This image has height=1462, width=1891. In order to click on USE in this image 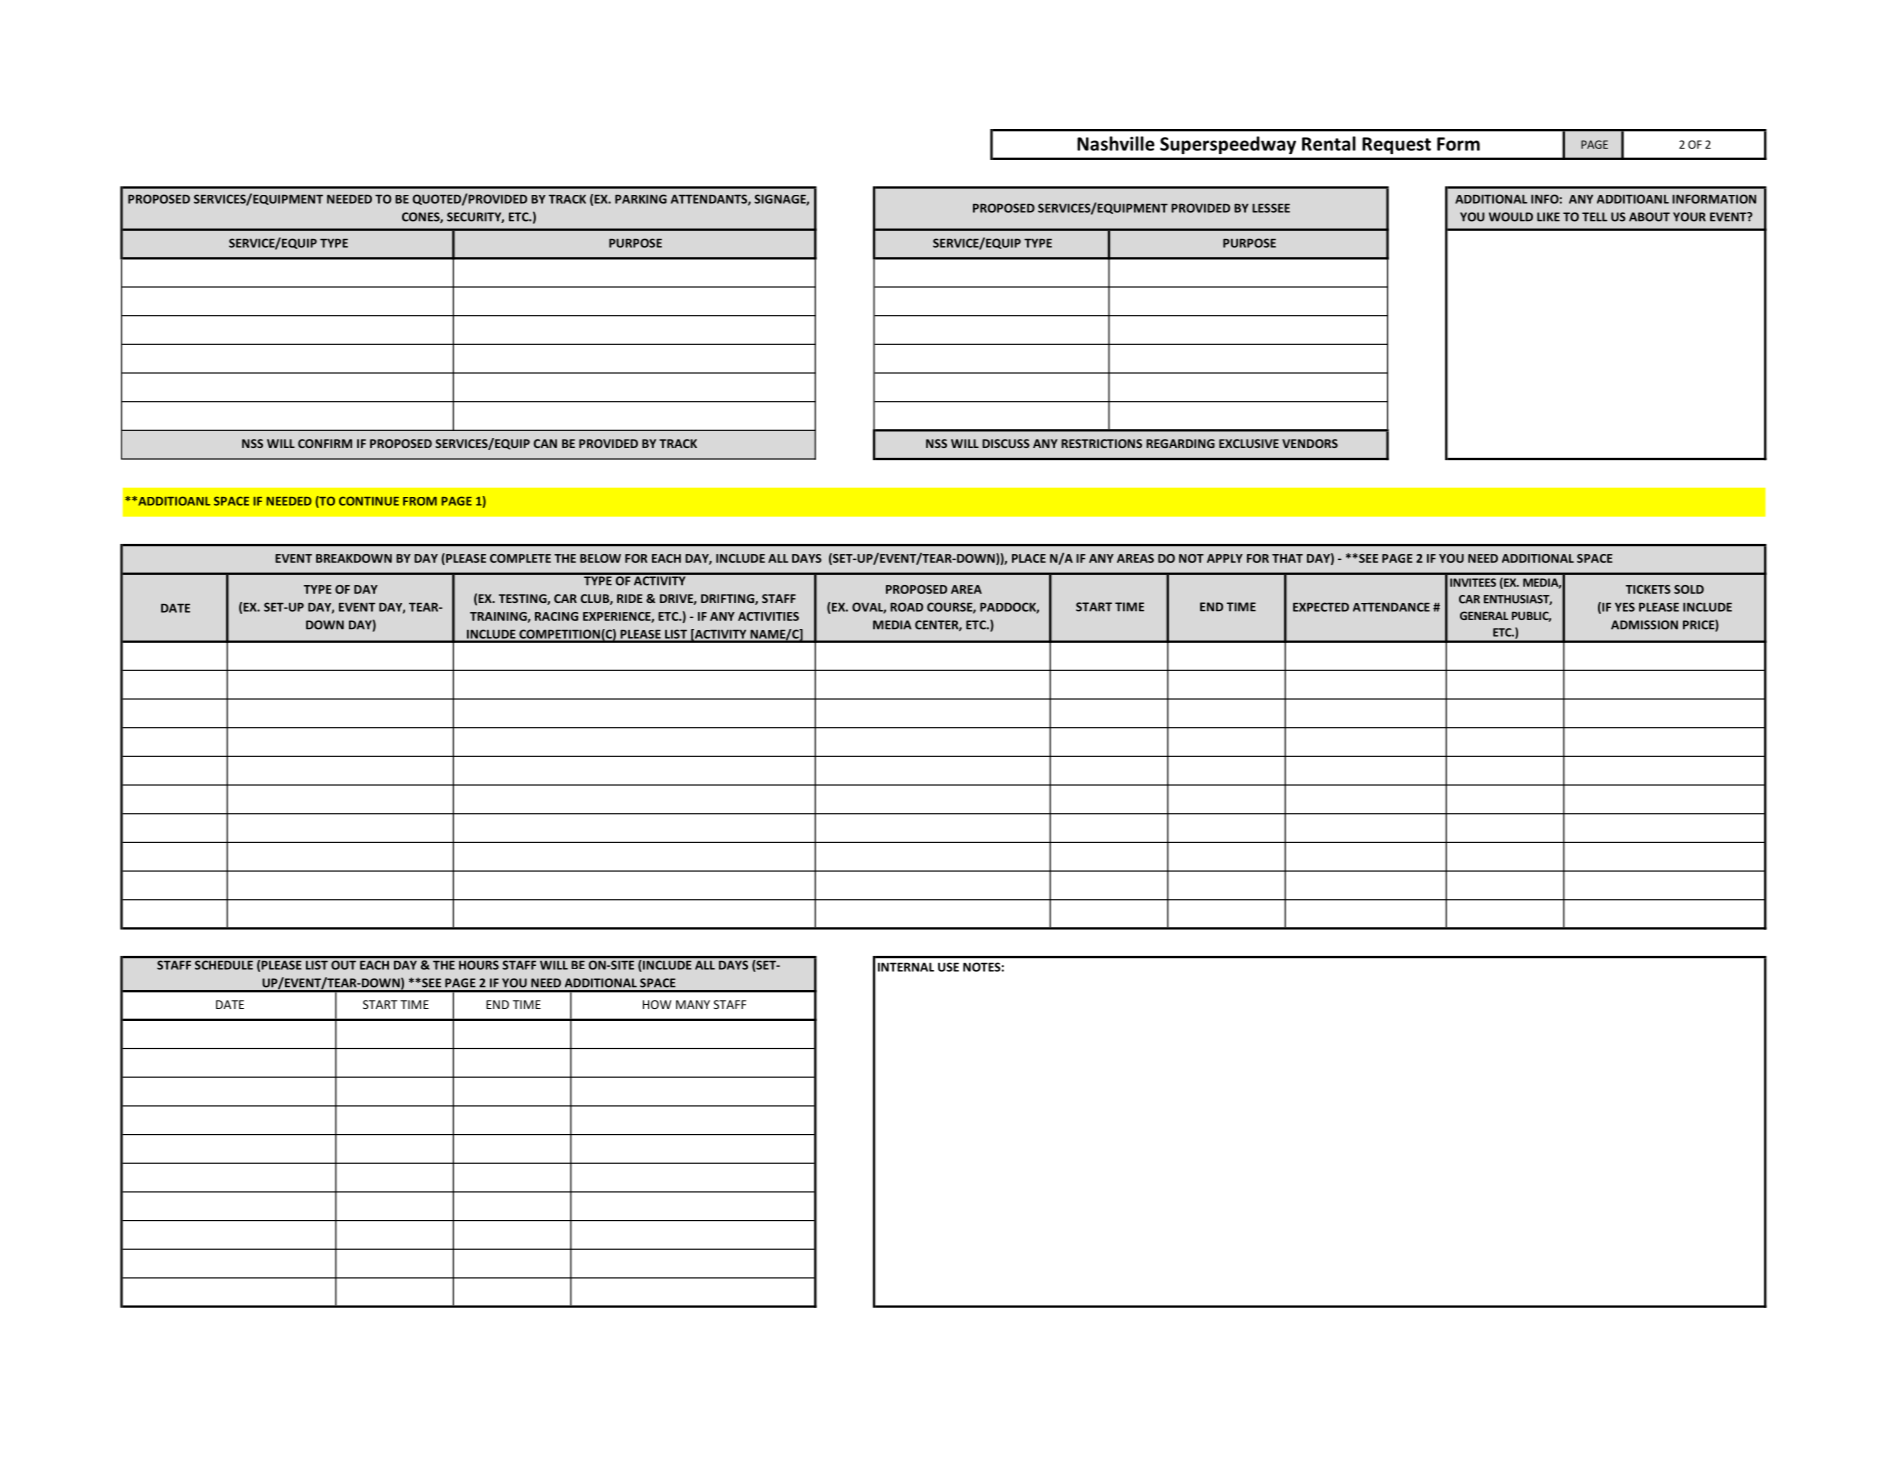, I will do `click(948, 967)`.
